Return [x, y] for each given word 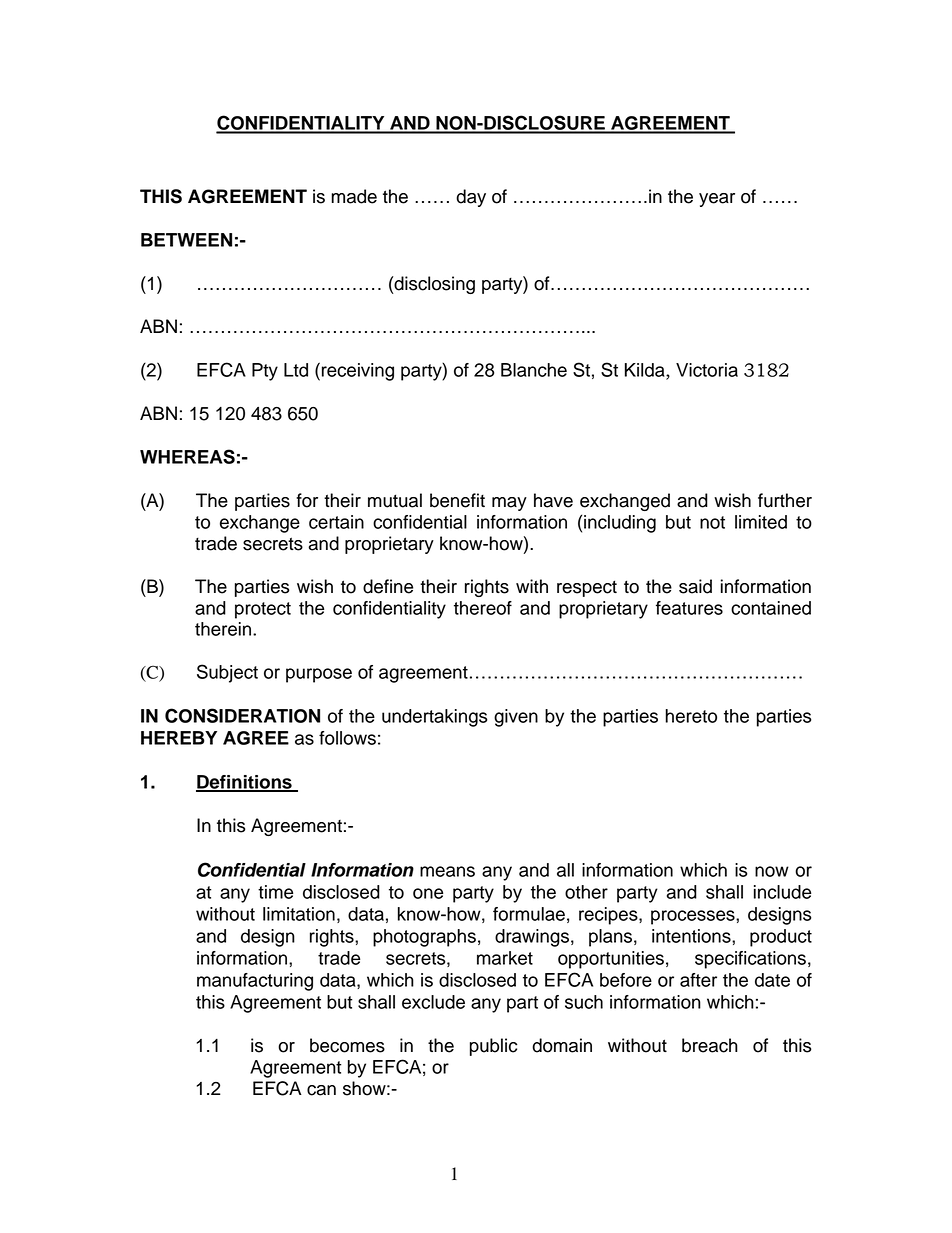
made [354, 196]
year [717, 200]
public [493, 1047]
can [321, 1090]
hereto [691, 716]
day [471, 198]
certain [336, 522]
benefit [457, 500]
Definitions [245, 783]
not [712, 522]
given [516, 718]
